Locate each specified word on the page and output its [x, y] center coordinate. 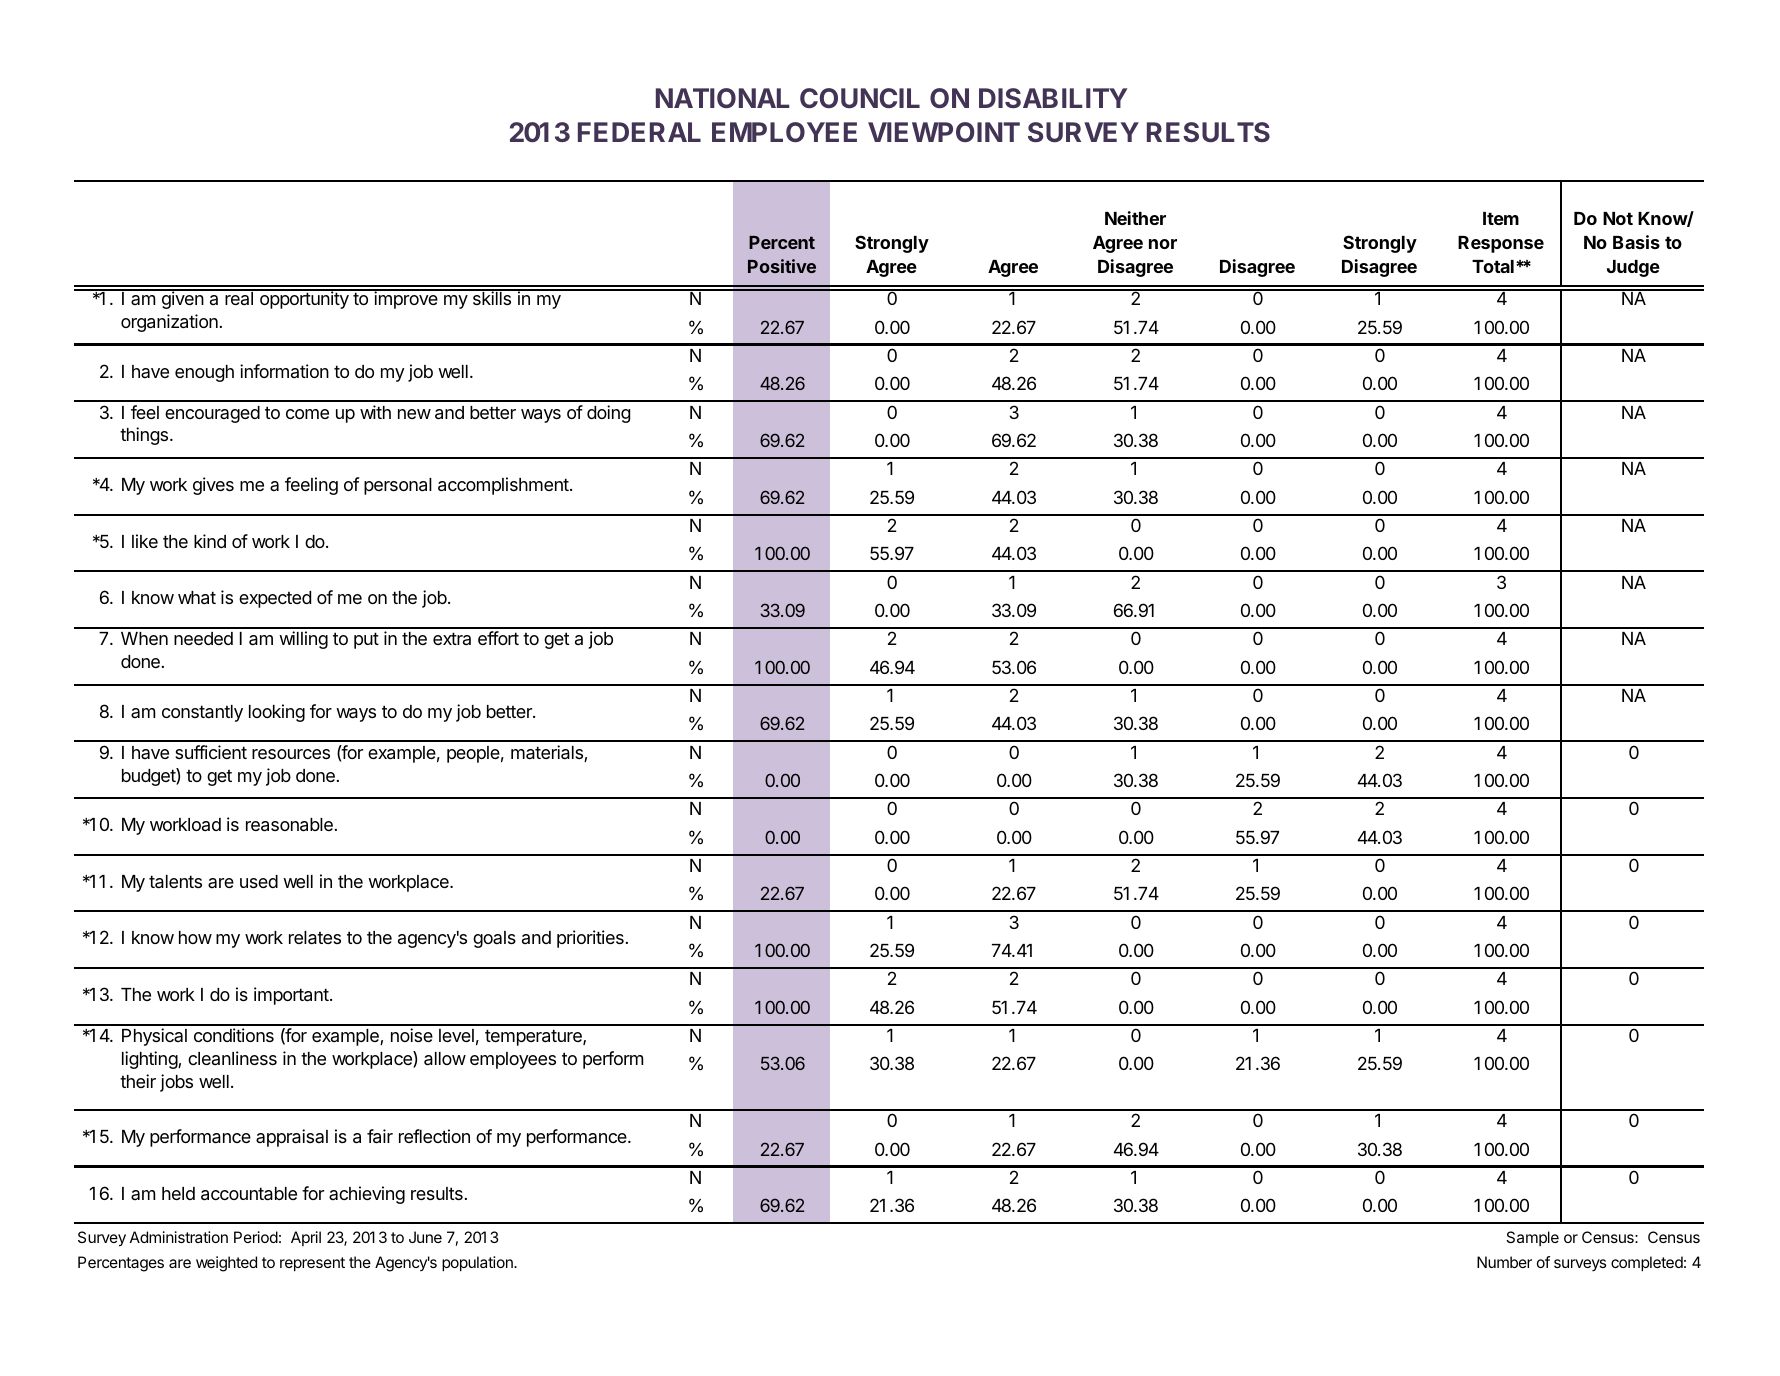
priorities [590, 939]
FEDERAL [639, 132]
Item [1501, 218]
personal [398, 486]
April [306, 1238]
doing [608, 414]
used [259, 881]
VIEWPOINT [944, 132]
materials [548, 753]
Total [1493, 266]
